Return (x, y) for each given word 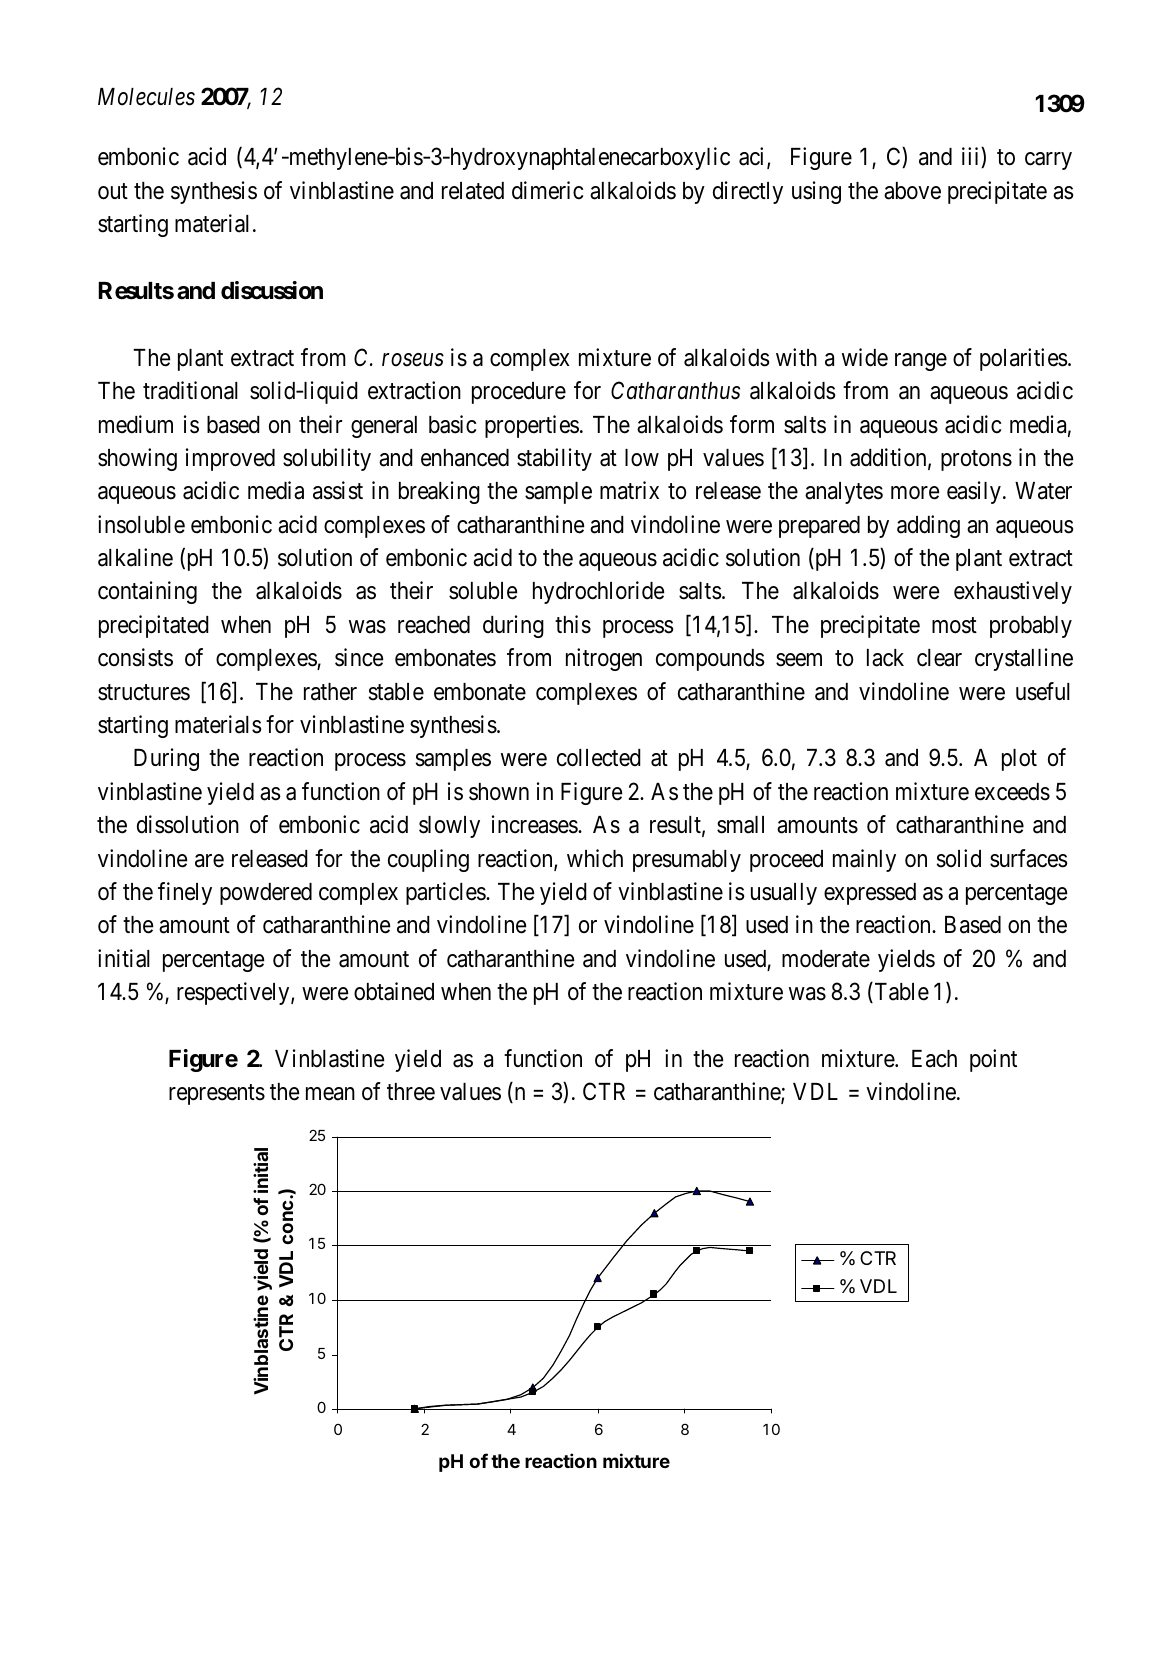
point (993, 1060)
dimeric (547, 190)
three (411, 1092)
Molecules (146, 97)
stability (554, 459)
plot (1019, 760)
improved (230, 459)
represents (217, 1095)
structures (144, 692)
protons (976, 460)
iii (972, 157)
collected (599, 758)
